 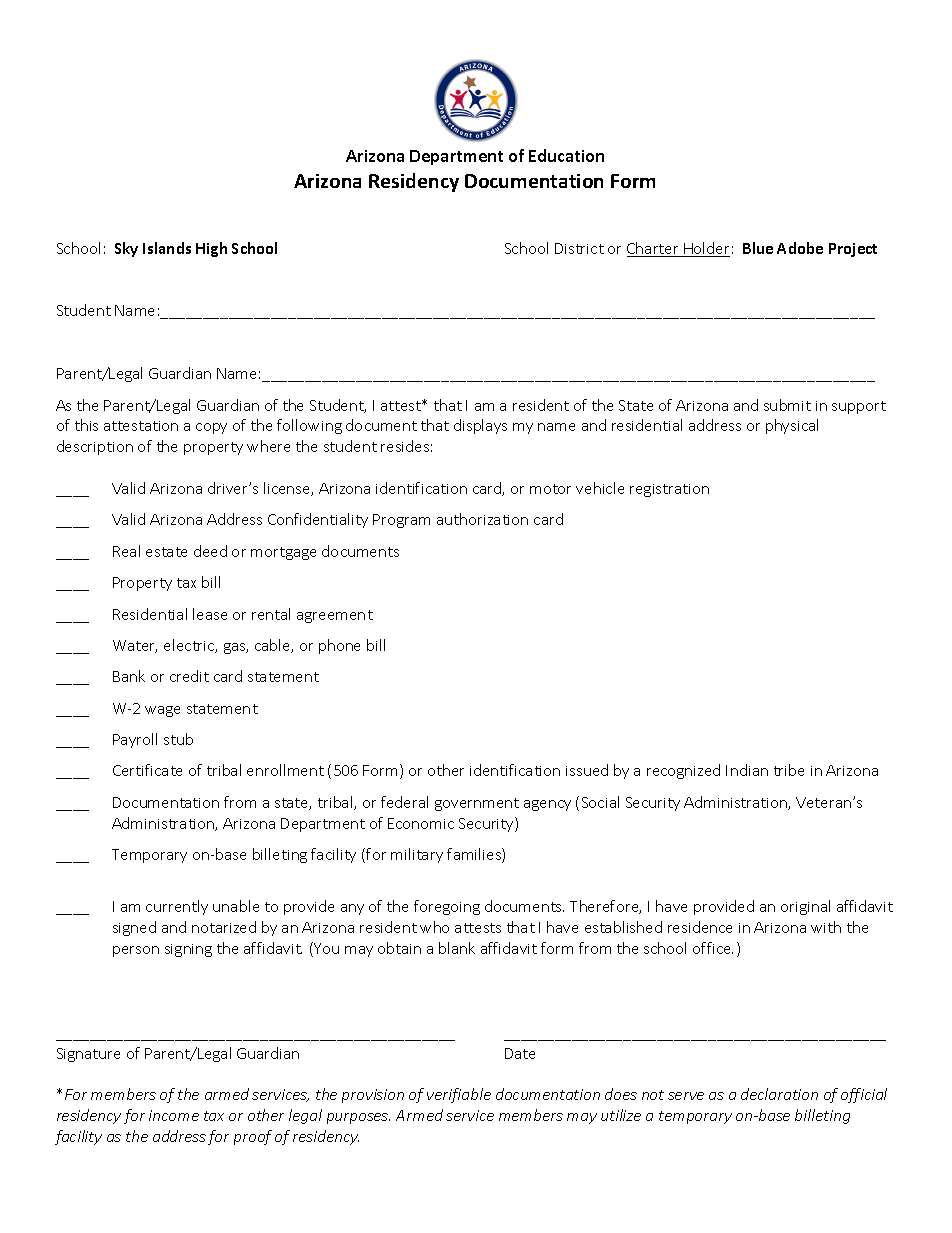 What do you see at coordinates (459, 1095) in the page?
I see `verifiable` at bounding box center [459, 1095].
